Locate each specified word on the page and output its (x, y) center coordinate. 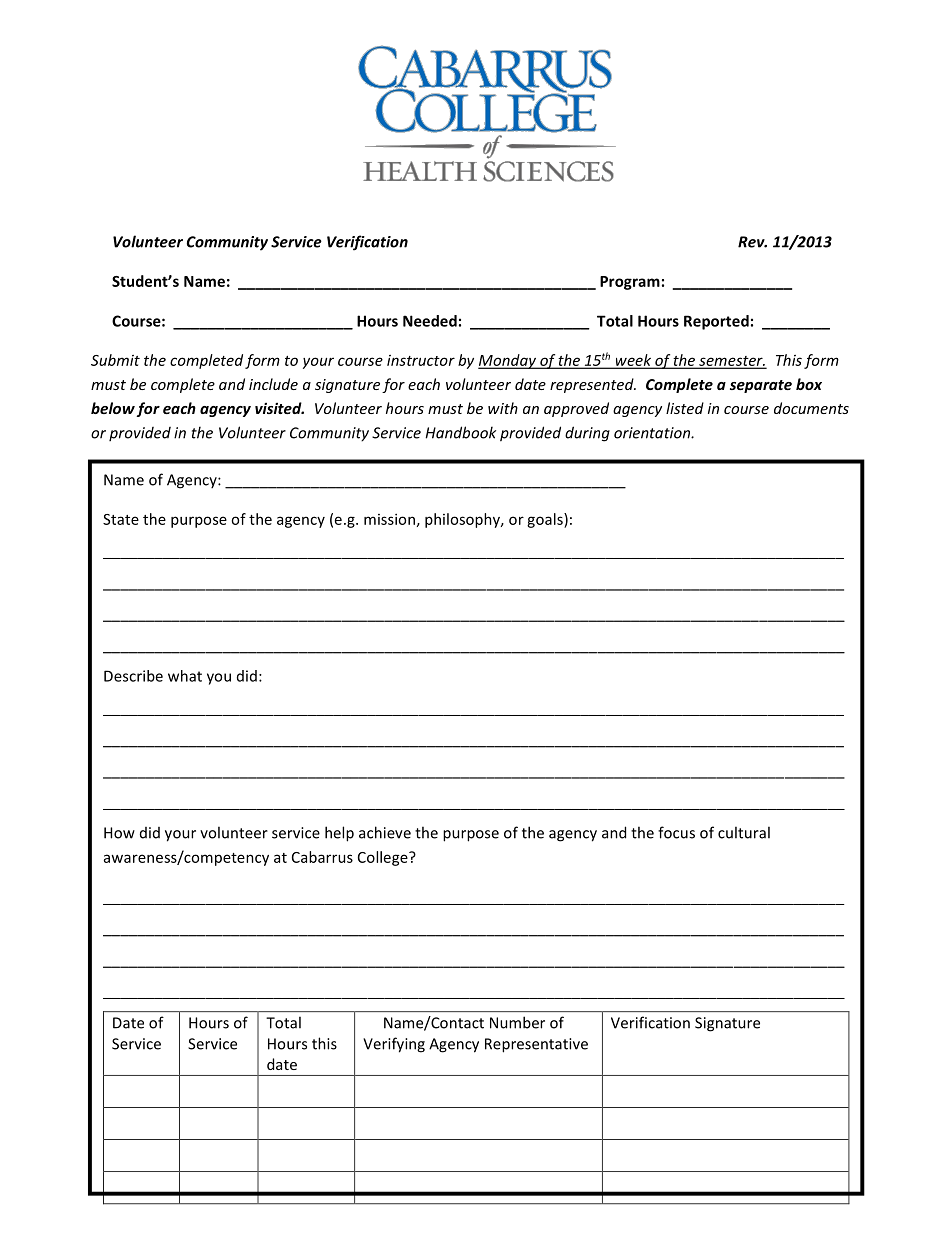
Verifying (394, 1045)
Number (517, 1022)
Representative (536, 1045)
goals (546, 520)
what (185, 676)
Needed (430, 321)
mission (389, 519)
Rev (752, 242)
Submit (115, 360)
